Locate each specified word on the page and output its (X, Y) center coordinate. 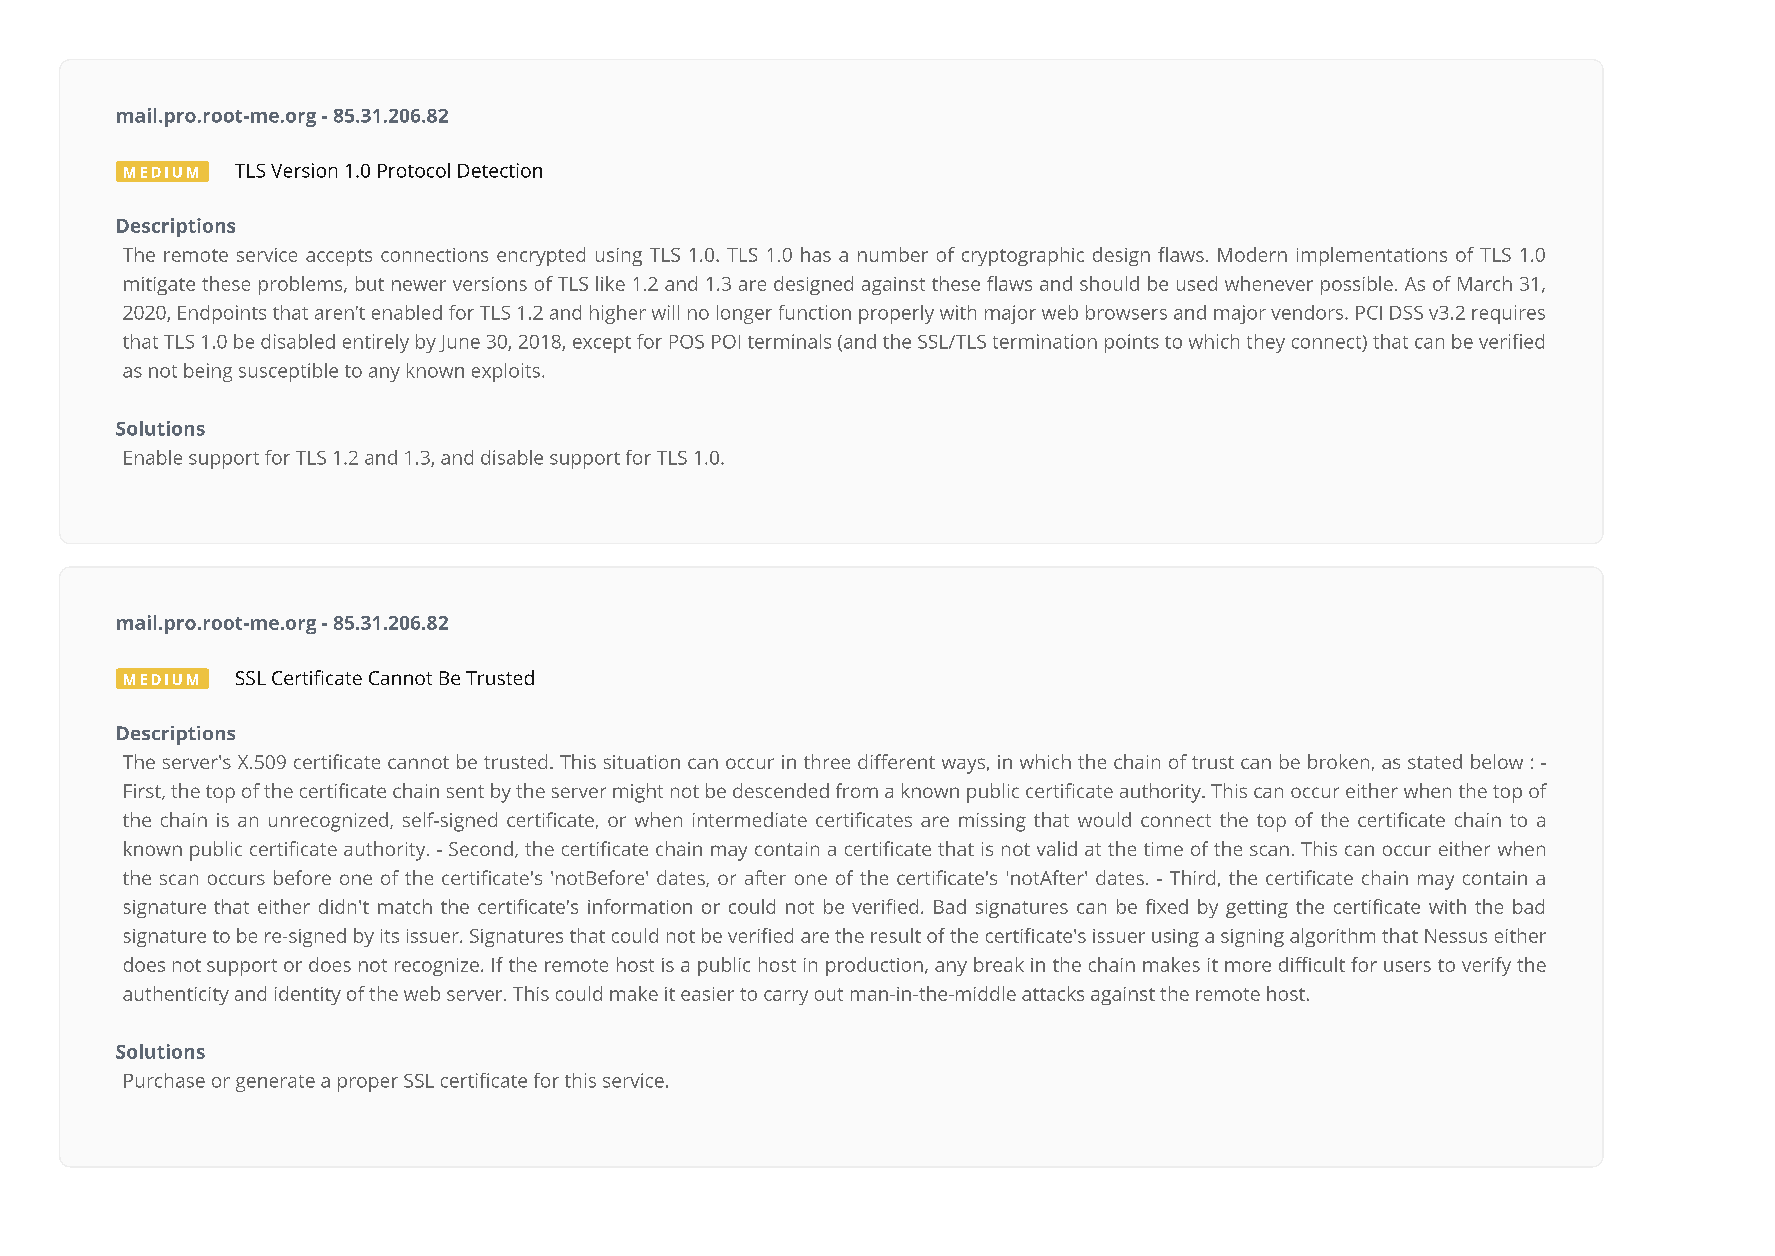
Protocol (414, 170)
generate (275, 1083)
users (1407, 966)
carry (786, 997)
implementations (1372, 256)
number (893, 254)
